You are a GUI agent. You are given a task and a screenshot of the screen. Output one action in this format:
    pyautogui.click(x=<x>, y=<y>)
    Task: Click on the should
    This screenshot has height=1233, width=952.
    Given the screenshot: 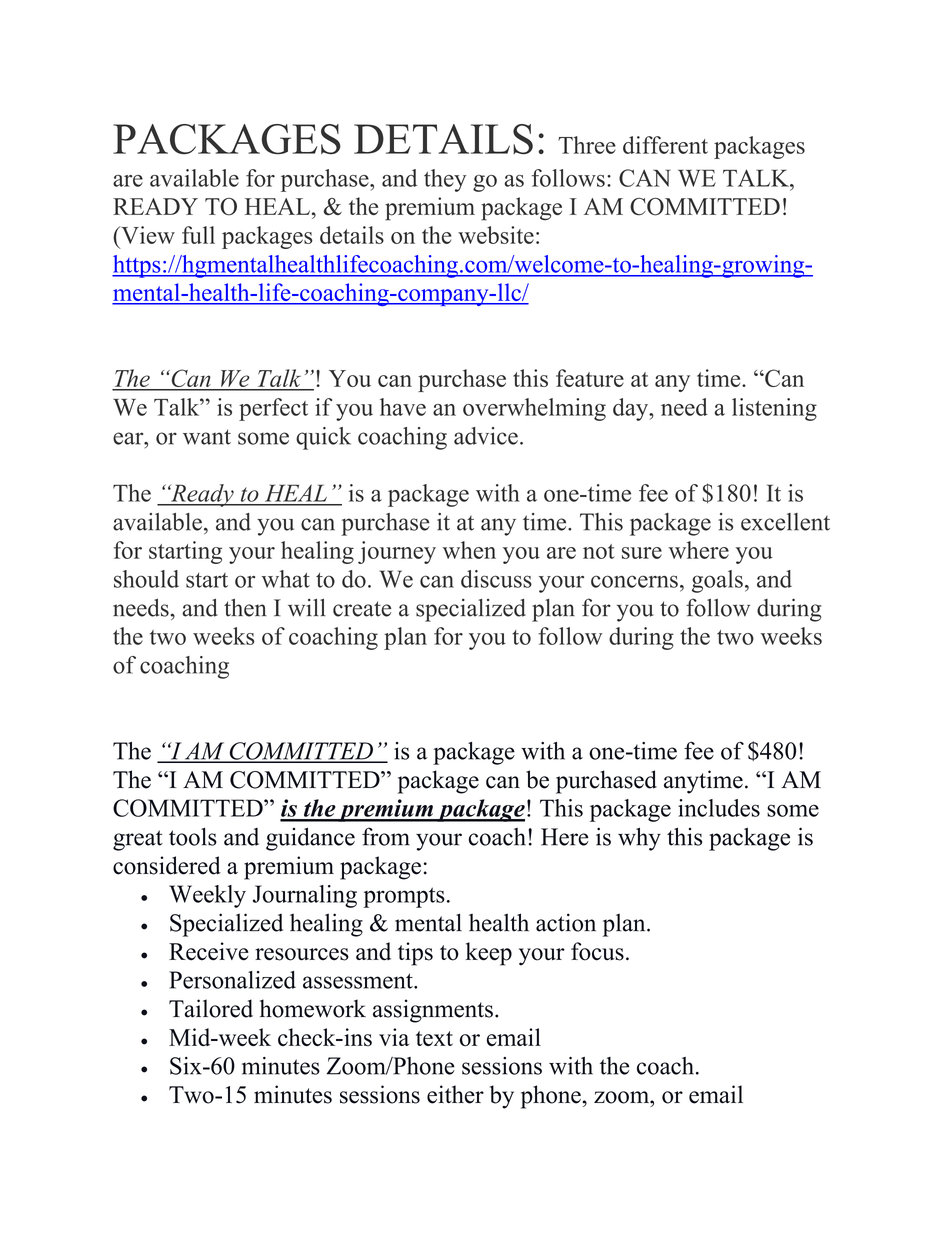 What is the action you would take?
    pyautogui.click(x=146, y=579)
